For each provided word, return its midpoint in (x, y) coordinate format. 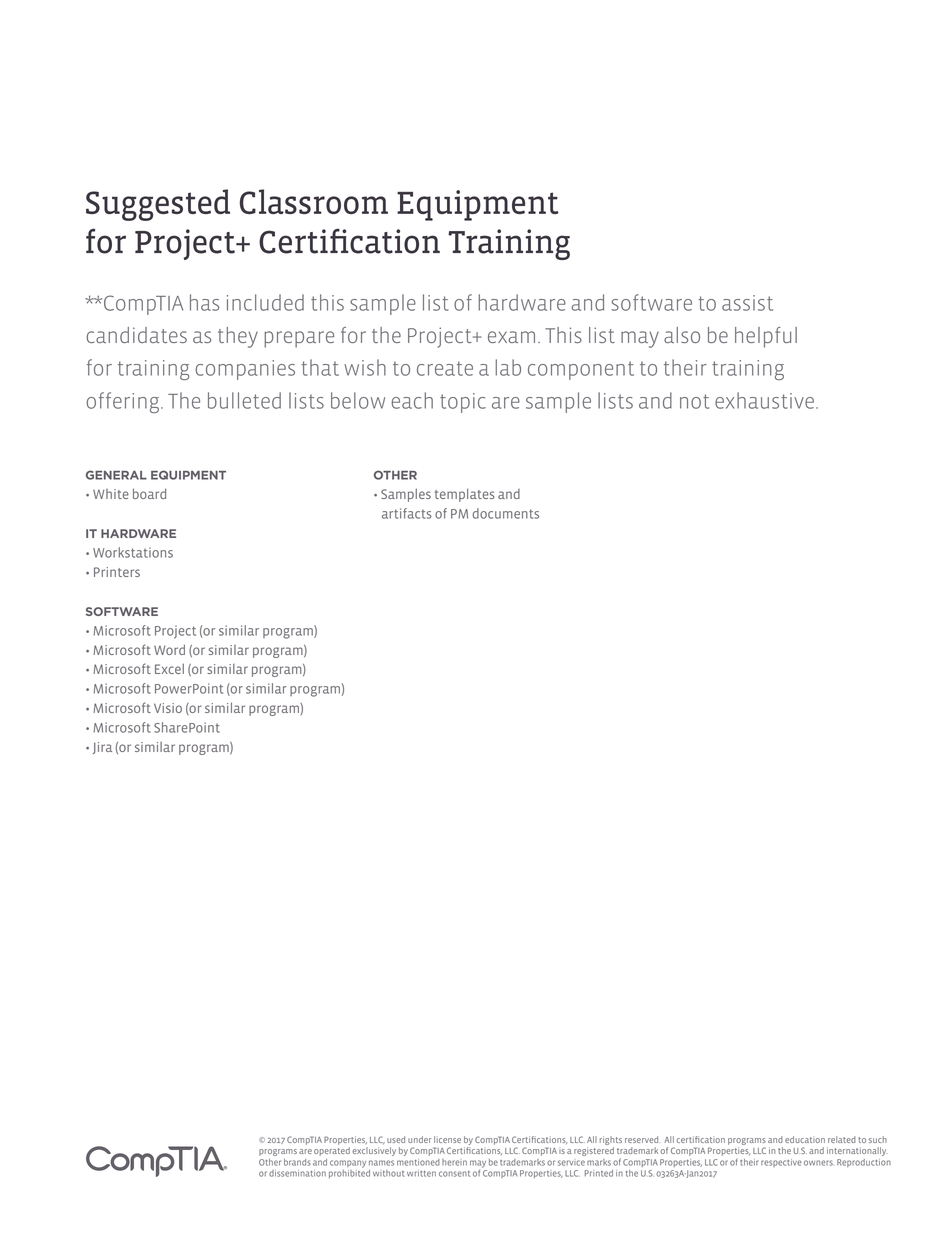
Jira (102, 748)
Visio (168, 708)
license (447, 1139)
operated (332, 1151)
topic (463, 403)
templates (464, 495)
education (805, 1139)
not (694, 401)
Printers (117, 572)
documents (506, 513)
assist (747, 303)
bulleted (244, 400)
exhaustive (764, 400)
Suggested (158, 205)
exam (511, 337)
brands (297, 1162)
